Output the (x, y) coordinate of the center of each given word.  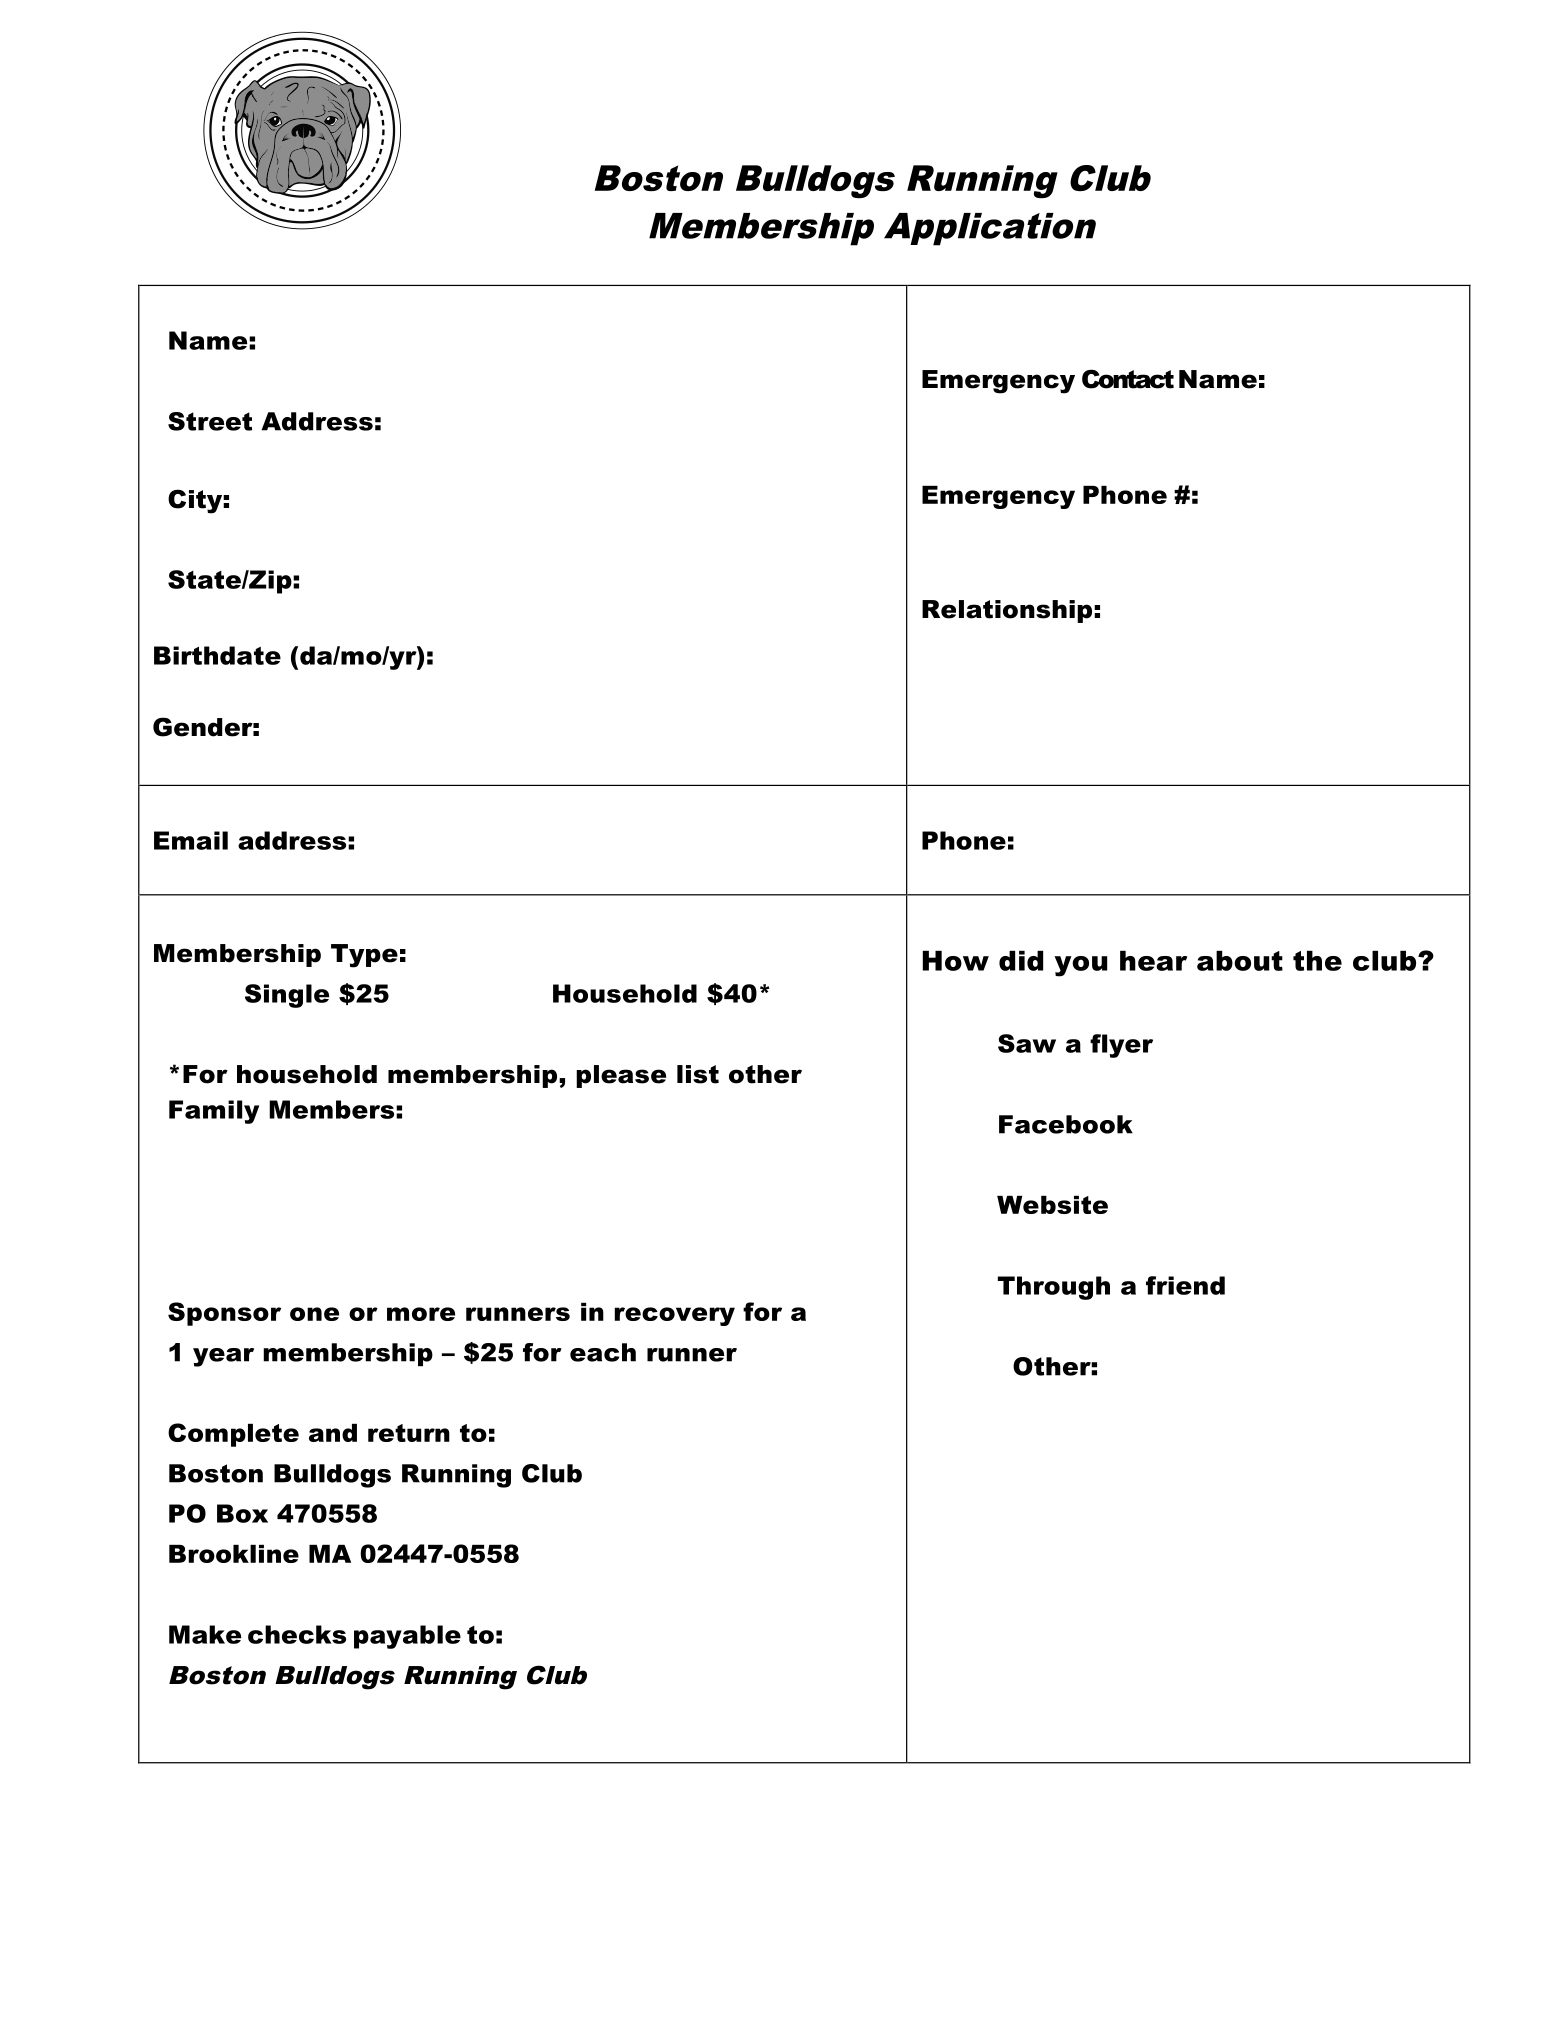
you (1080, 966)
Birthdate (217, 655)
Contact (1128, 379)
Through (1054, 1288)
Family (214, 1112)
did (1021, 961)
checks (297, 1634)
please (621, 1076)
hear (1153, 961)
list (698, 1074)
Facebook (1066, 1124)
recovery (674, 1316)
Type (364, 956)
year (223, 1357)
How (955, 961)
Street (210, 421)
